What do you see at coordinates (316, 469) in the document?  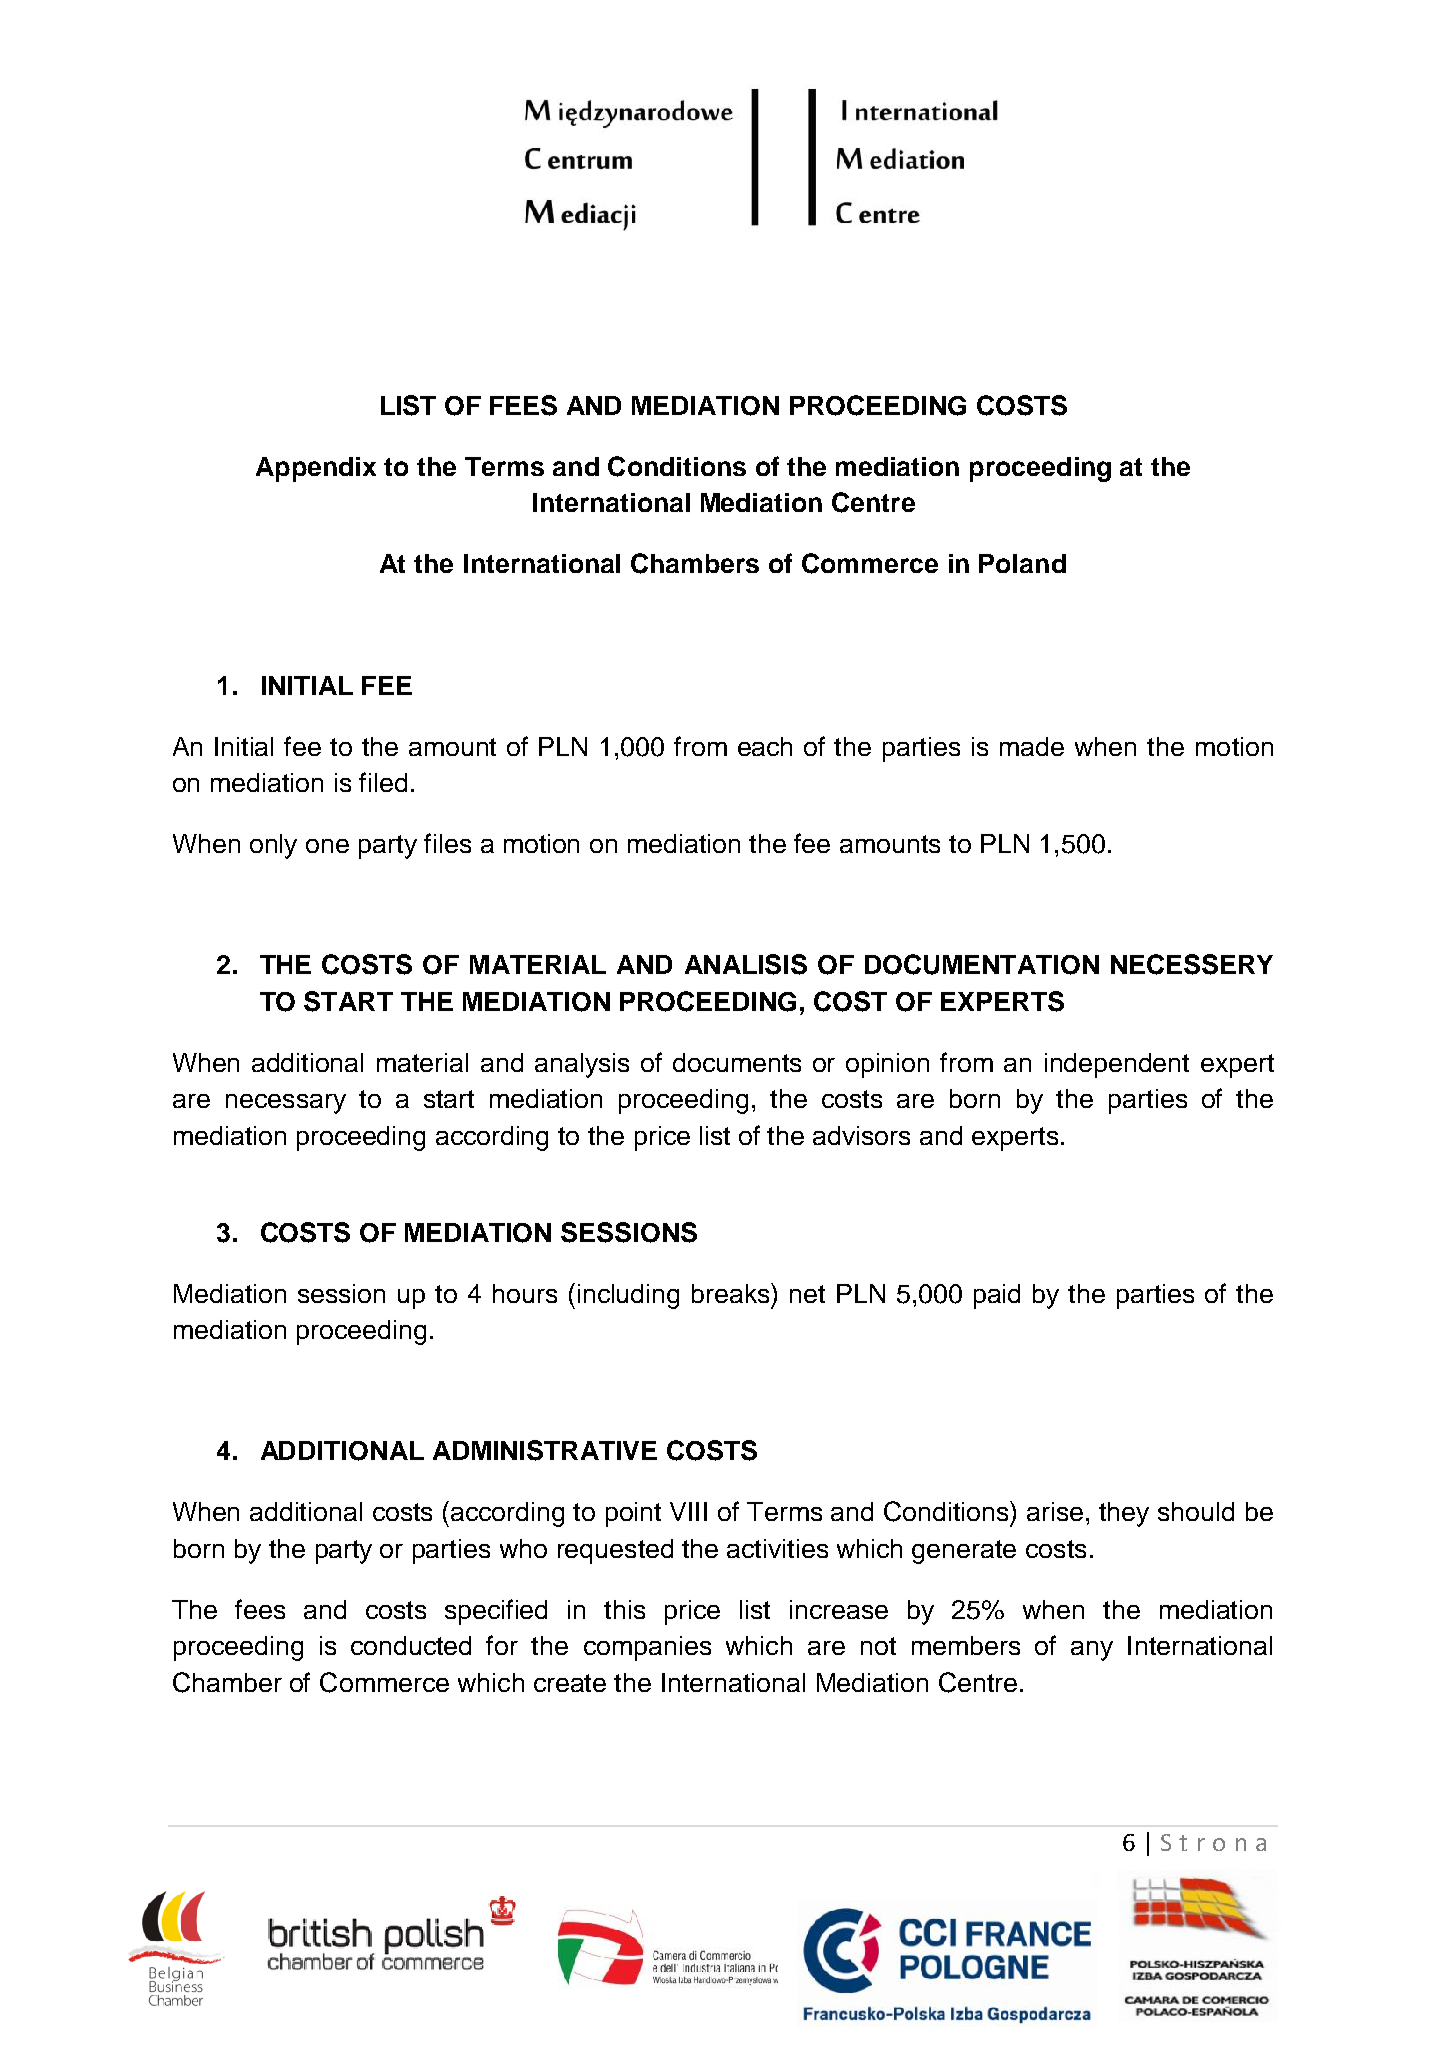 I see `Appendix` at bounding box center [316, 469].
